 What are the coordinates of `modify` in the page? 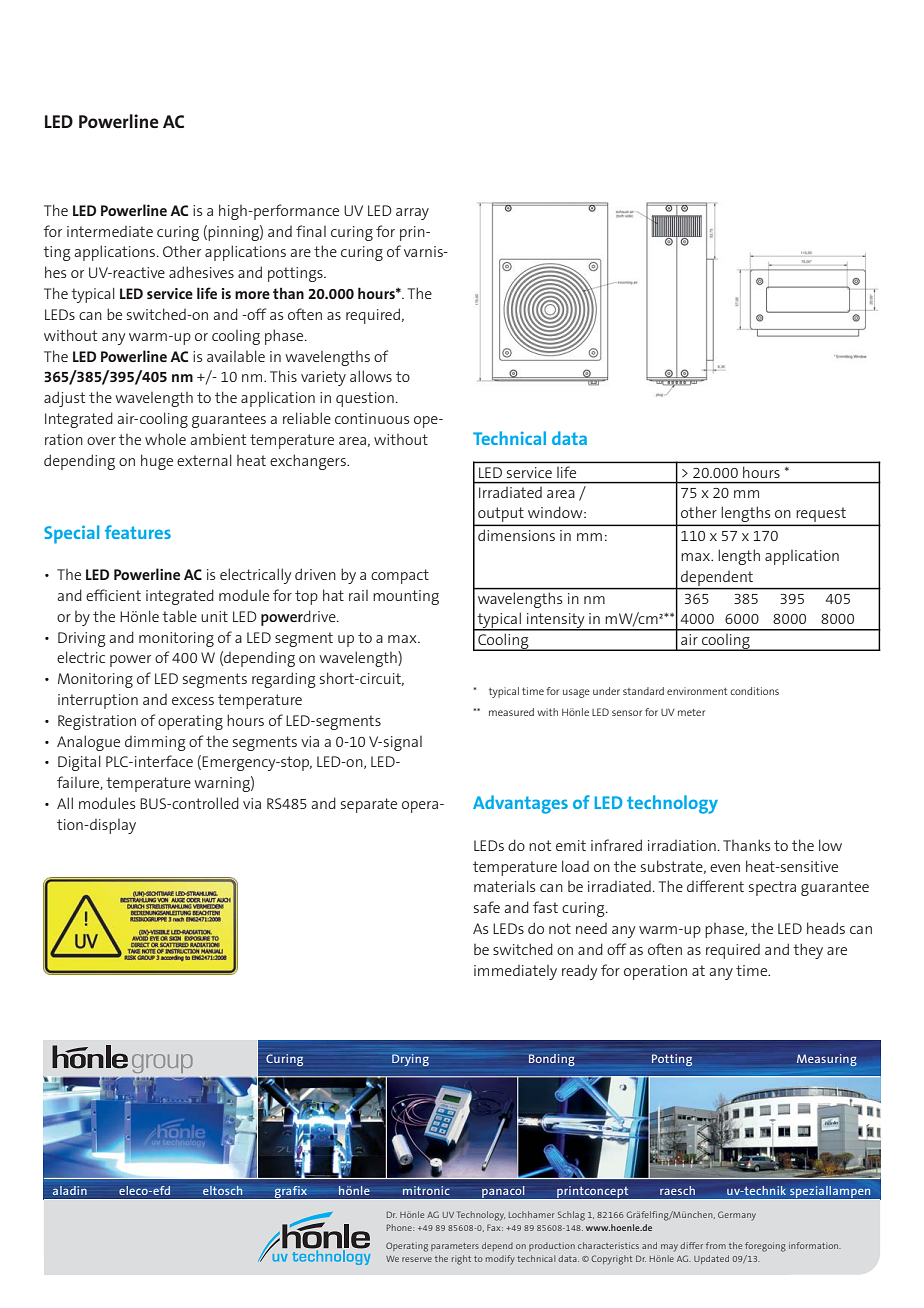 It's located at (500, 1260).
